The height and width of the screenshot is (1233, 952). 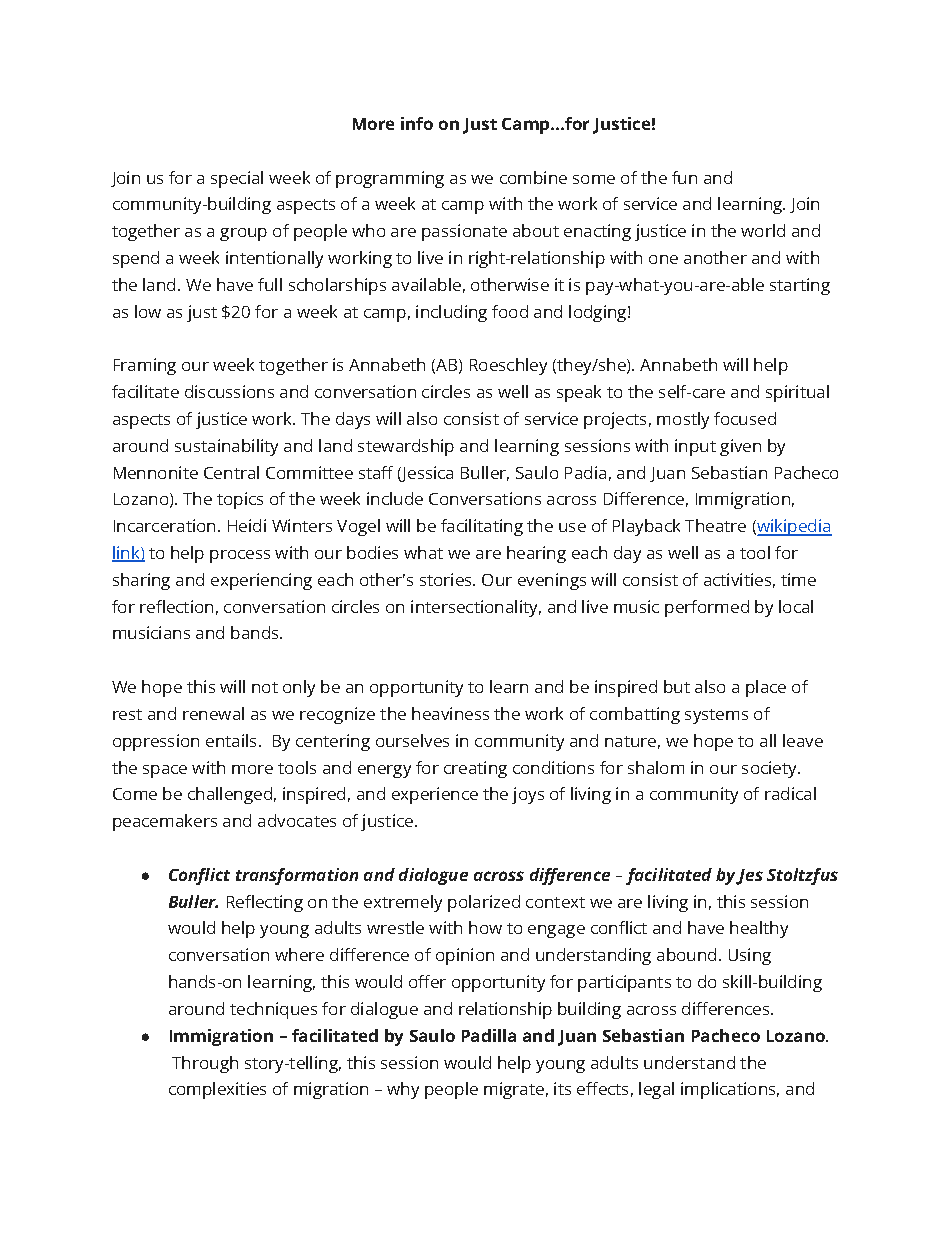 I want to click on info, so click(x=417, y=123).
